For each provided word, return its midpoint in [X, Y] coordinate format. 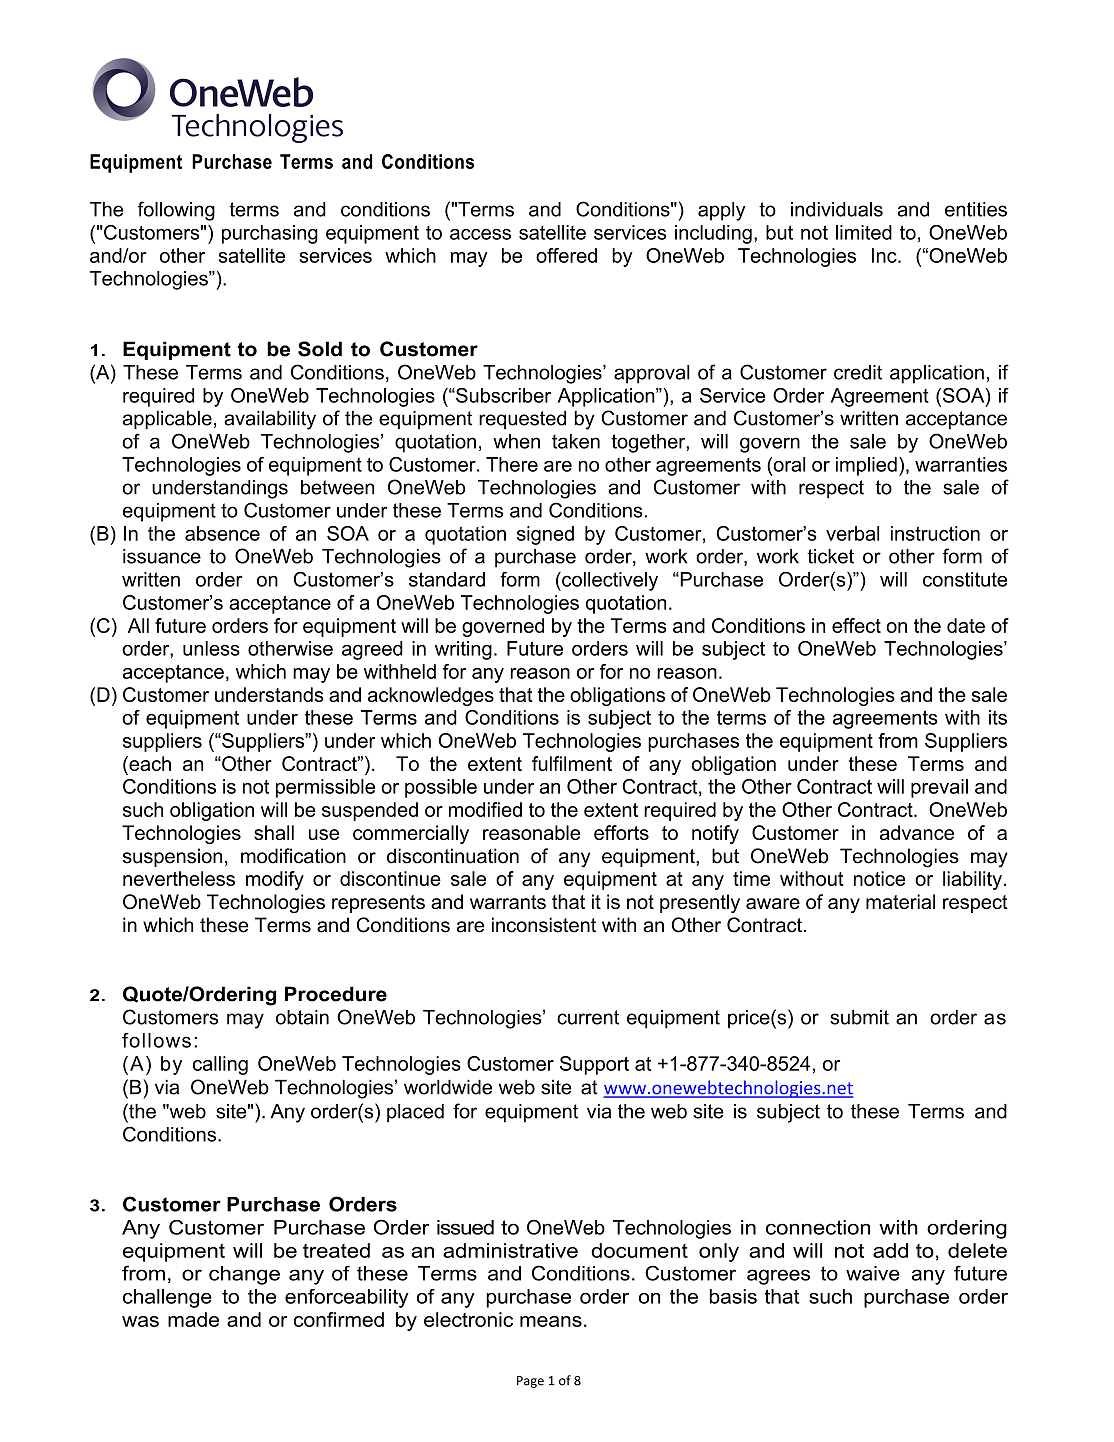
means [551, 1321]
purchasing [270, 234]
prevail [939, 788]
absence [222, 533]
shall [274, 832]
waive [873, 1273]
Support [594, 1065]
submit [859, 1017]
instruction [935, 533]
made [193, 1319]
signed [545, 535]
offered [566, 255]
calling [220, 1065]
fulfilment [572, 763]
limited [864, 232]
